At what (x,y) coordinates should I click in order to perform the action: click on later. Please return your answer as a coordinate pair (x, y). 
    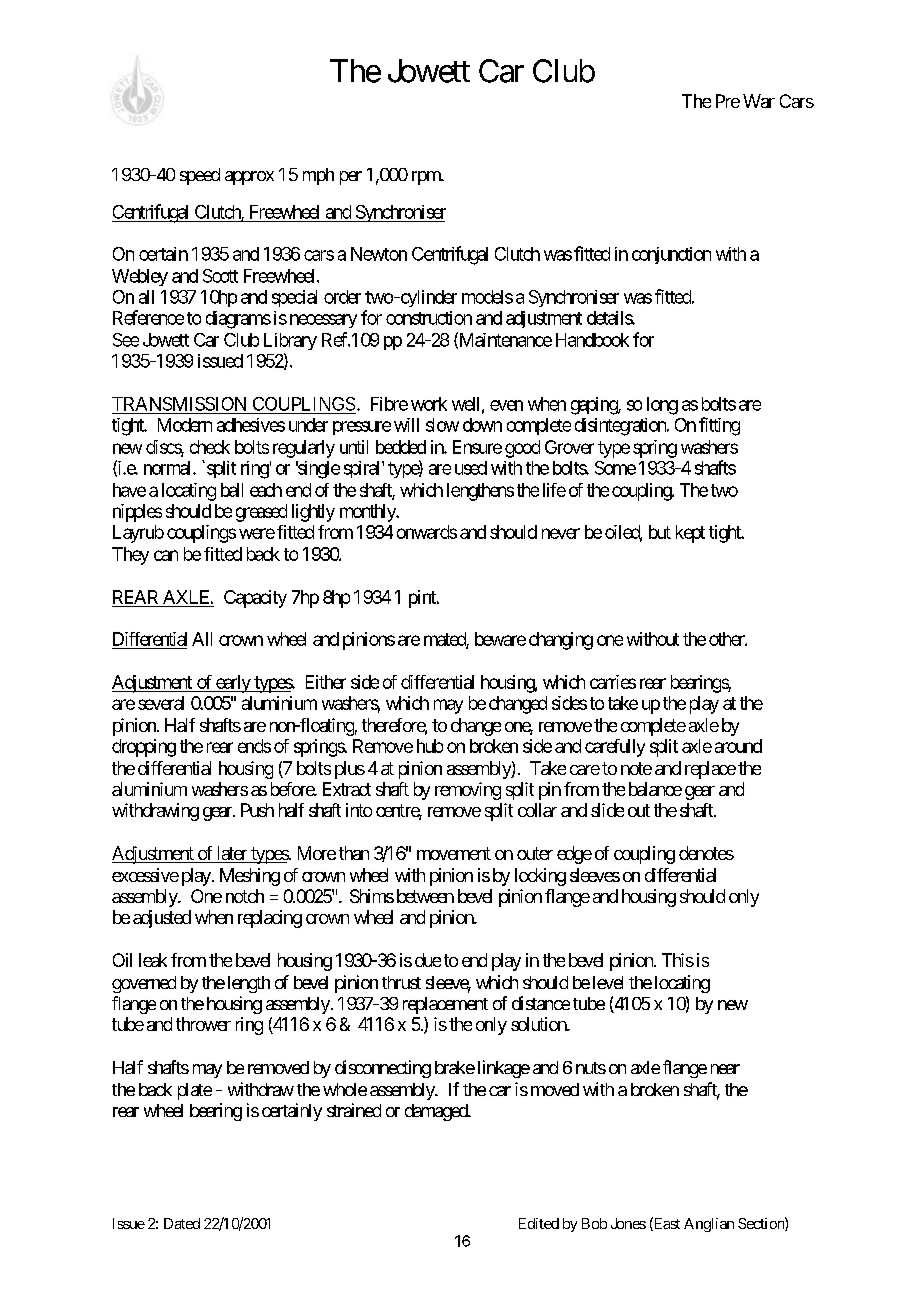
    Looking at the image, I should click on (231, 854).
